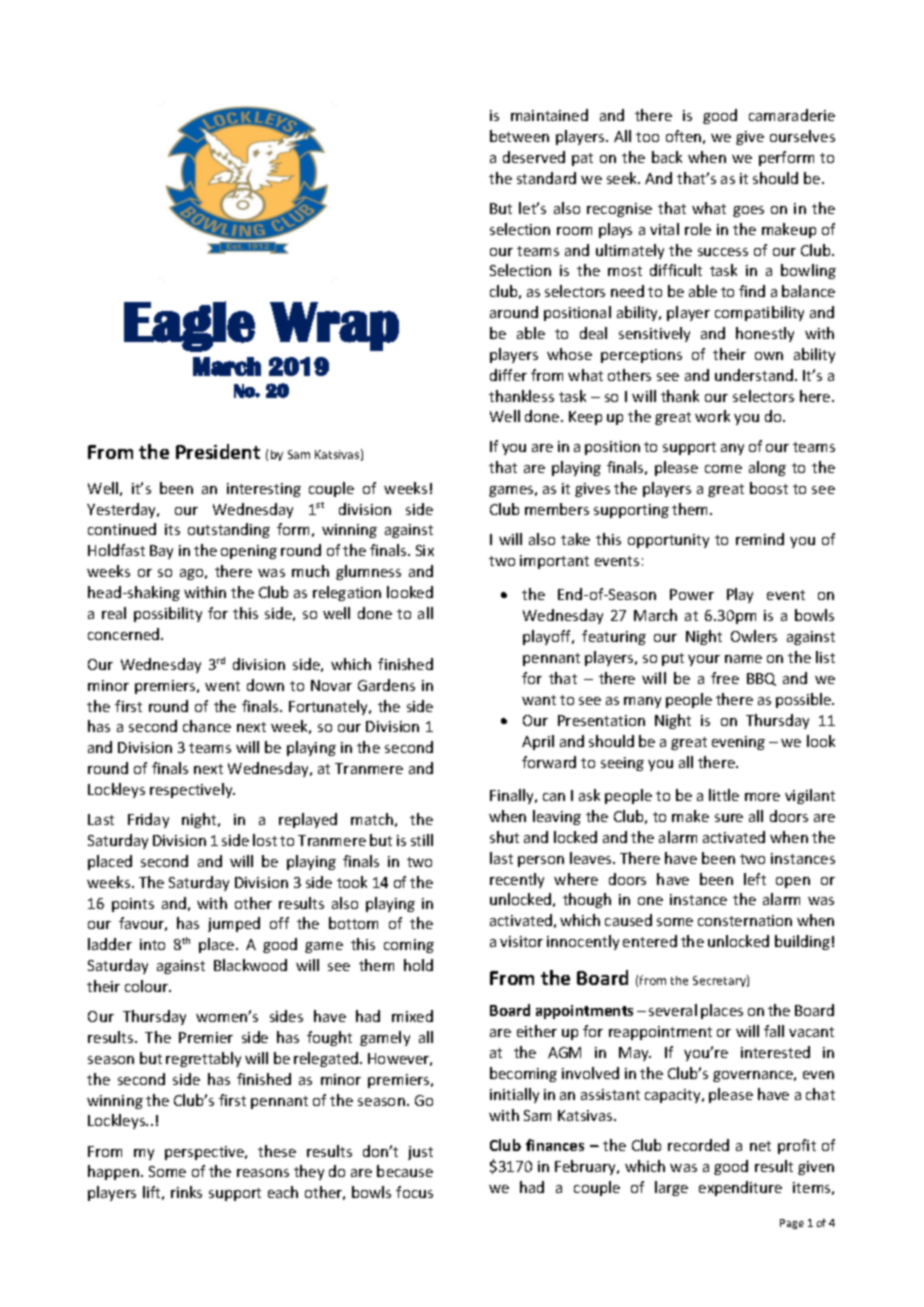 The image size is (924, 1307). What do you see at coordinates (539, 700) in the screenshot?
I see `want` at bounding box center [539, 700].
